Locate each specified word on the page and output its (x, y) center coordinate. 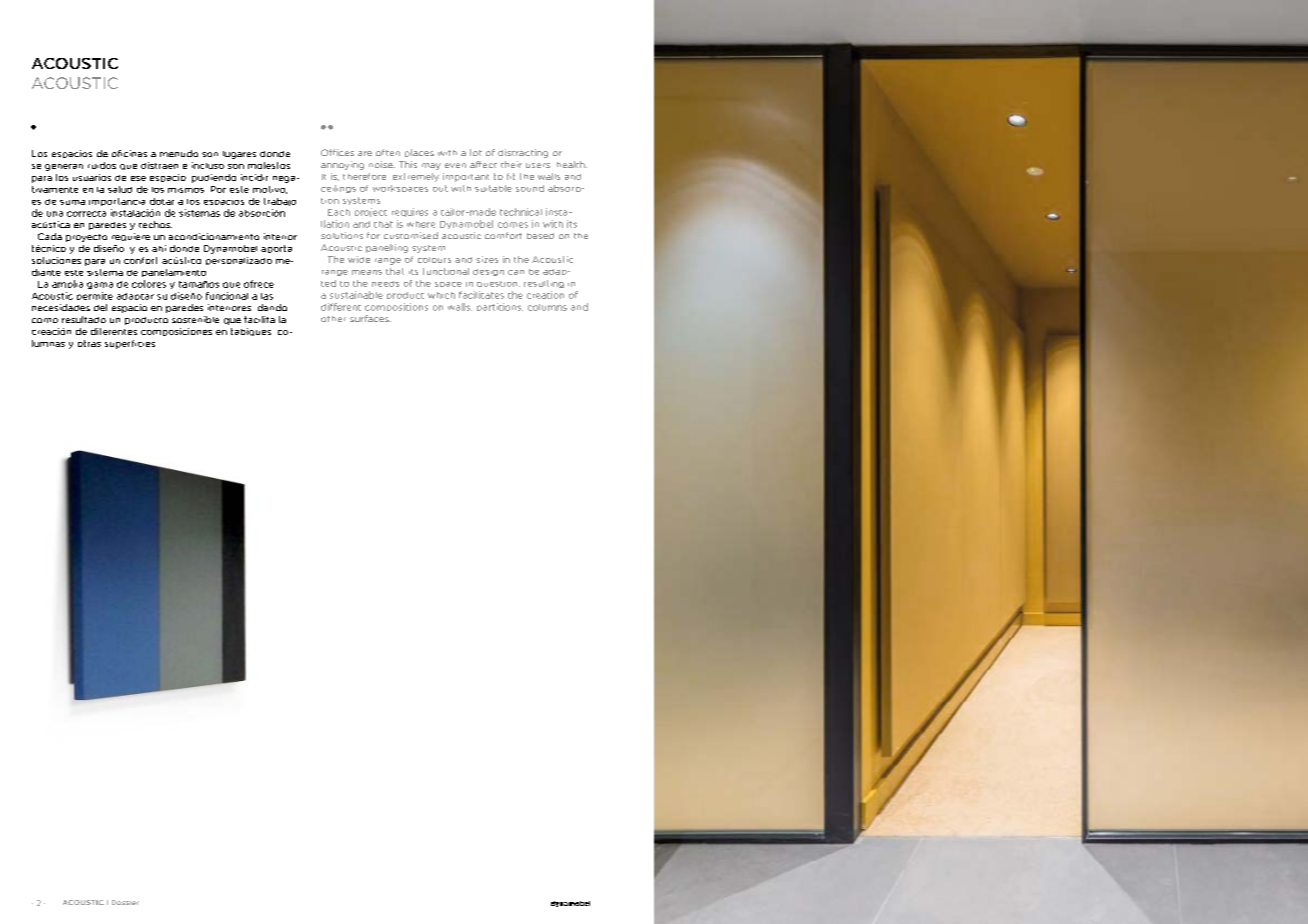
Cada (50, 236)
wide (359, 259)
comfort (503, 235)
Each (339, 212)
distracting (523, 153)
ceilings (338, 189)
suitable (493, 188)
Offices (337, 152)
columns (547, 307)
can (516, 272)
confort (140, 260)
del (100, 307)
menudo (179, 153)
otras (89, 343)
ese (138, 178)
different (341, 307)
